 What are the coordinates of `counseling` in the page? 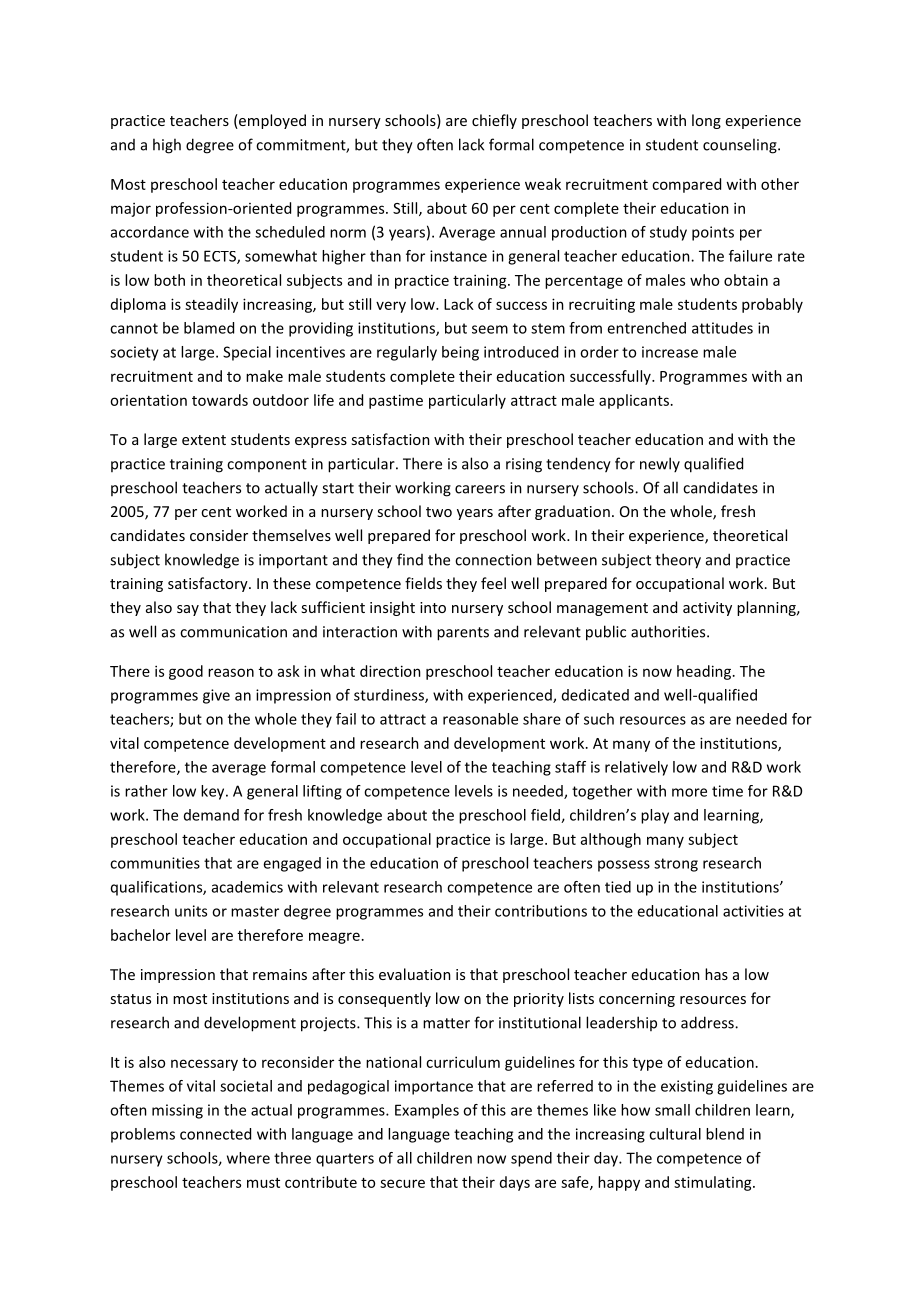 It's located at (741, 146).
